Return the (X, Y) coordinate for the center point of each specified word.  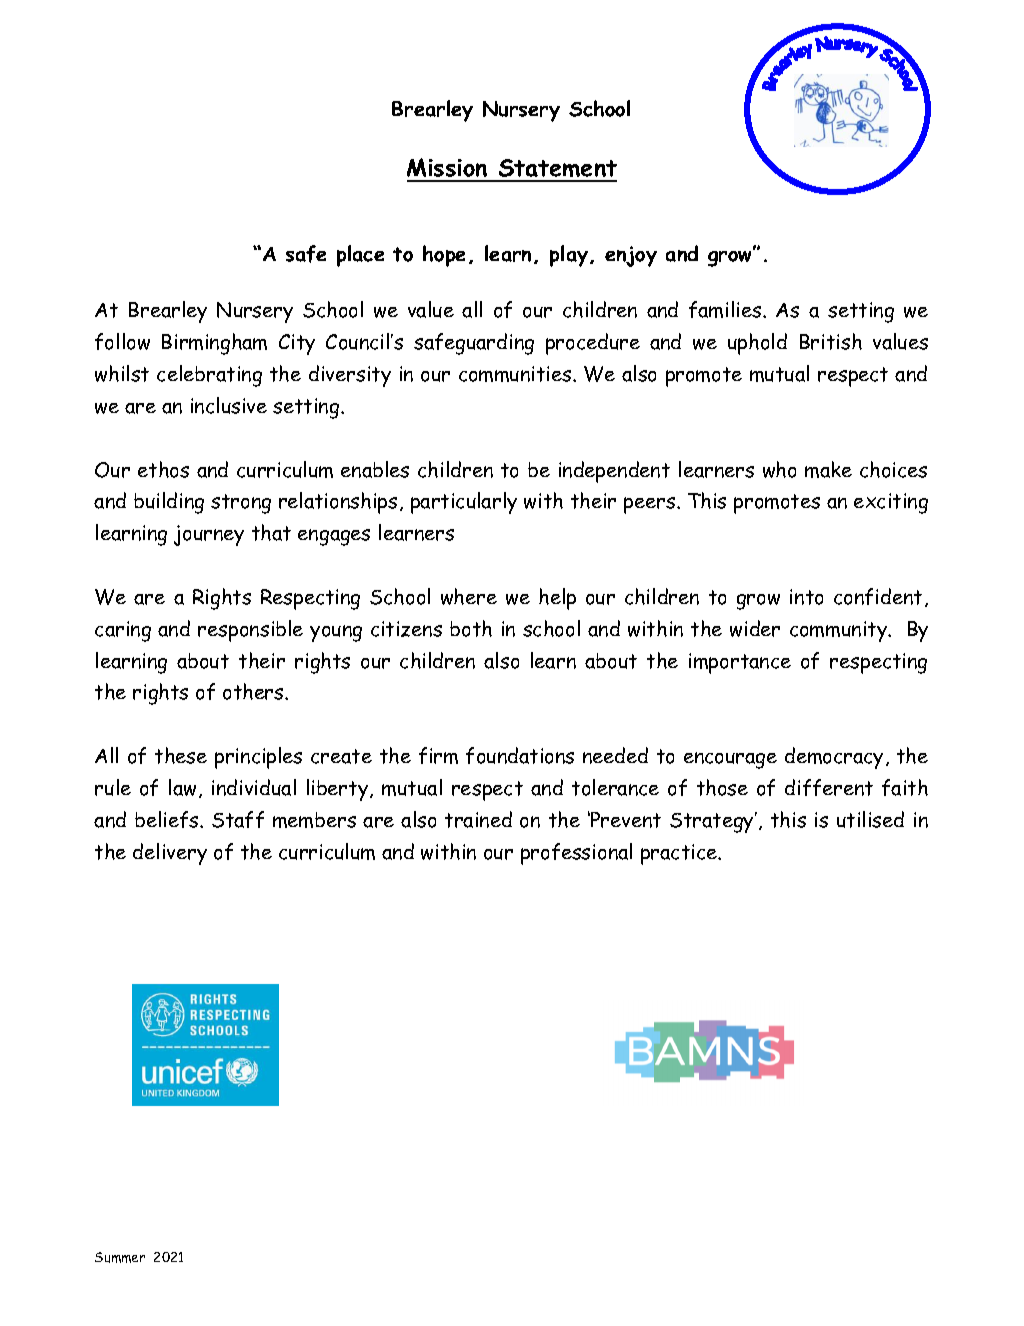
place (360, 256)
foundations (520, 755)
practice (680, 854)
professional (576, 854)
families (726, 309)
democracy (834, 758)
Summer (120, 1257)
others (254, 691)
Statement (556, 170)
